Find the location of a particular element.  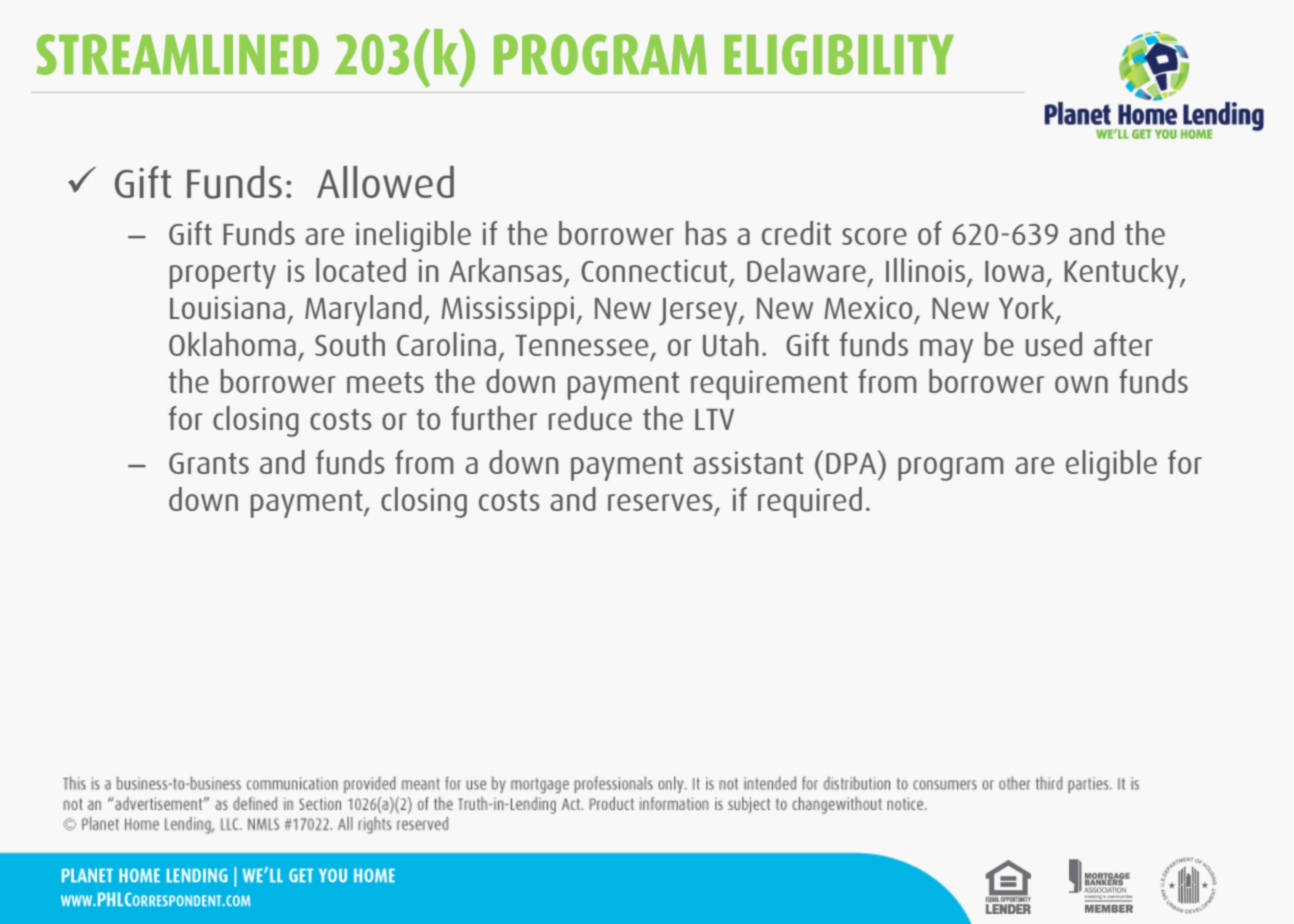

Grants is located at coordinates (209, 463).
